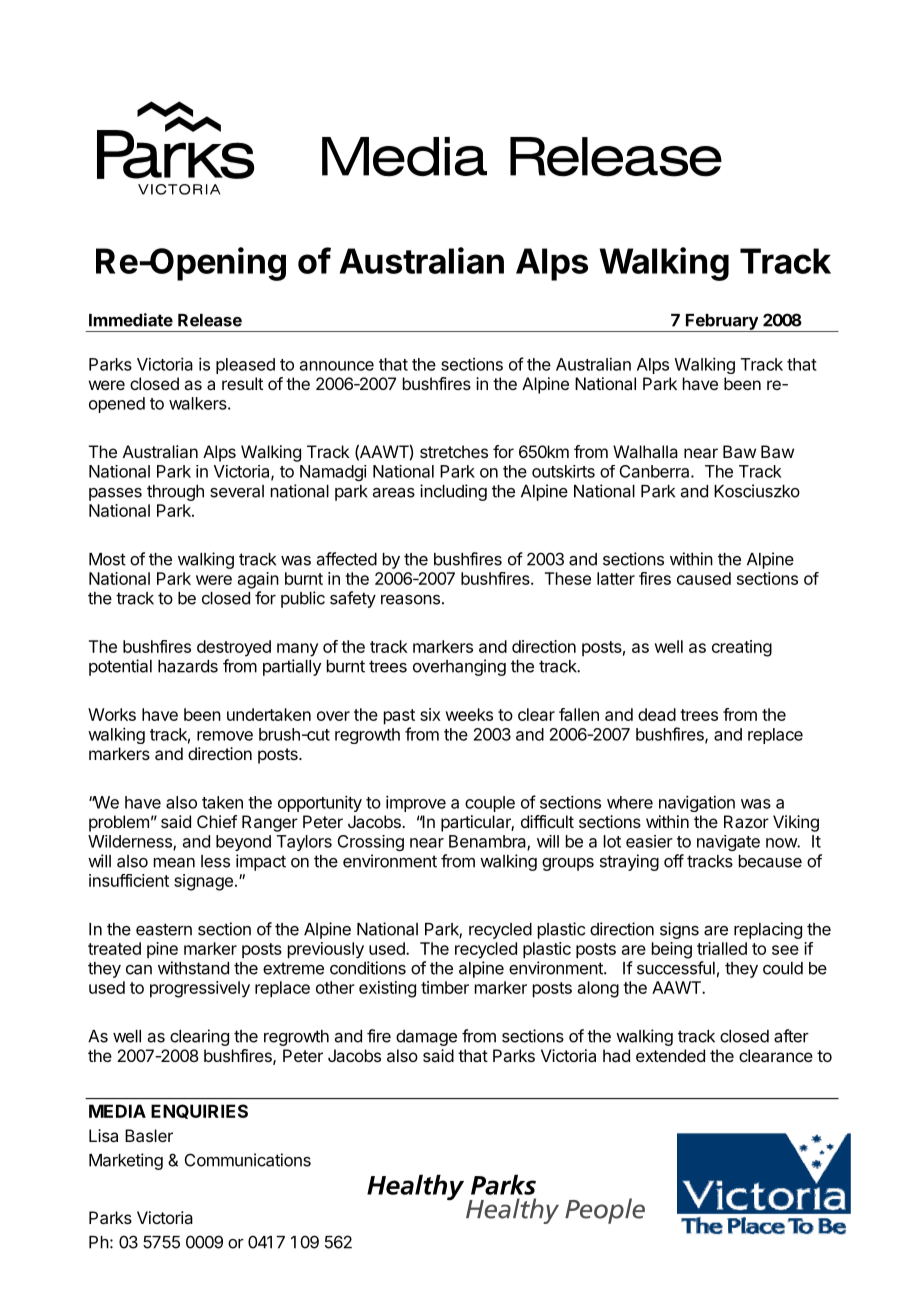 Image resolution: width=924 pixels, height=1308 pixels. What do you see at coordinates (234, 648) in the document?
I see `destroyed` at bounding box center [234, 648].
